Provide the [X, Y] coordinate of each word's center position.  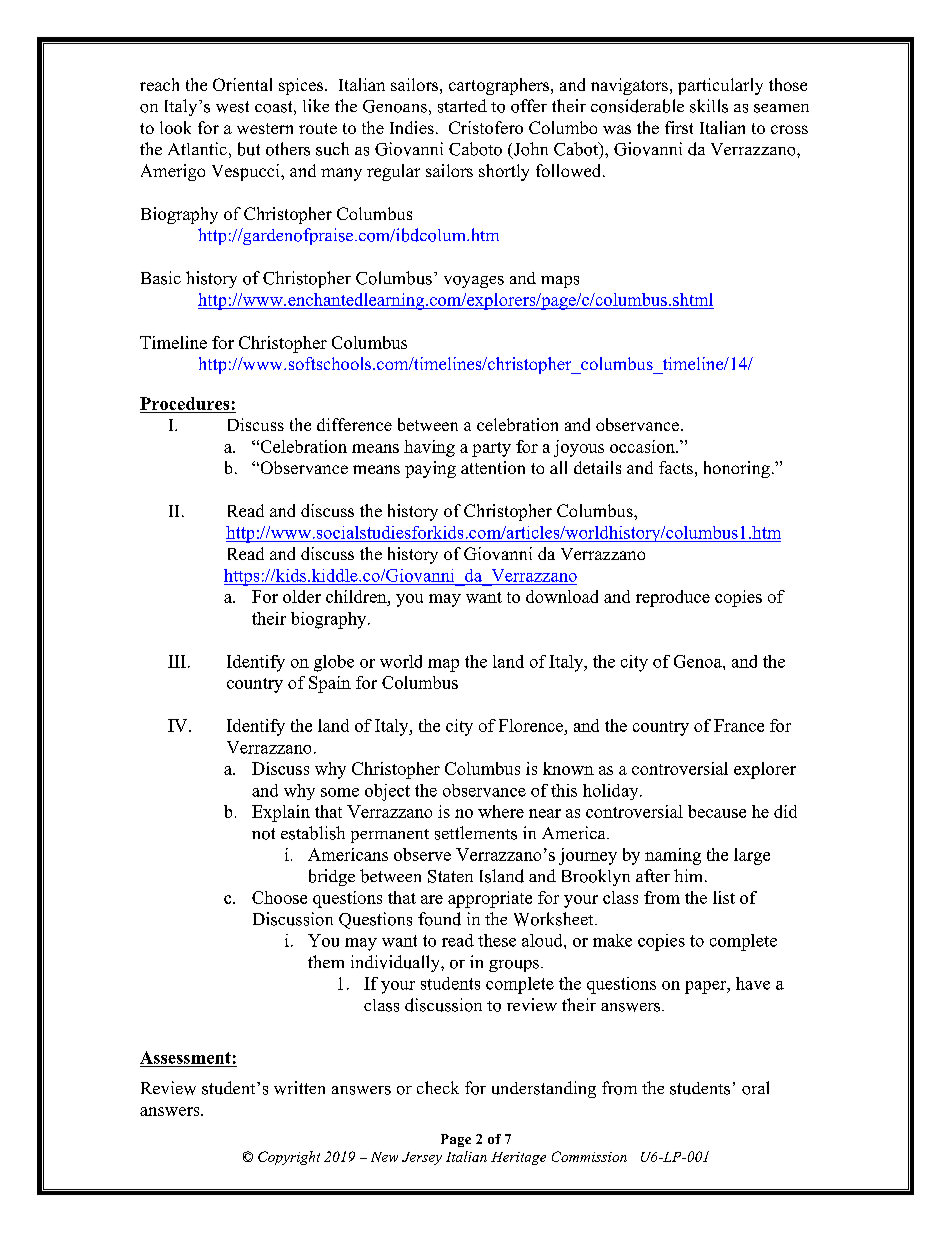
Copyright [289, 1158]
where [501, 811]
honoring [737, 469]
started [462, 106]
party [491, 449]
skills [709, 106]
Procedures [184, 403]
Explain [281, 813]
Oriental [242, 84]
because [717, 811]
